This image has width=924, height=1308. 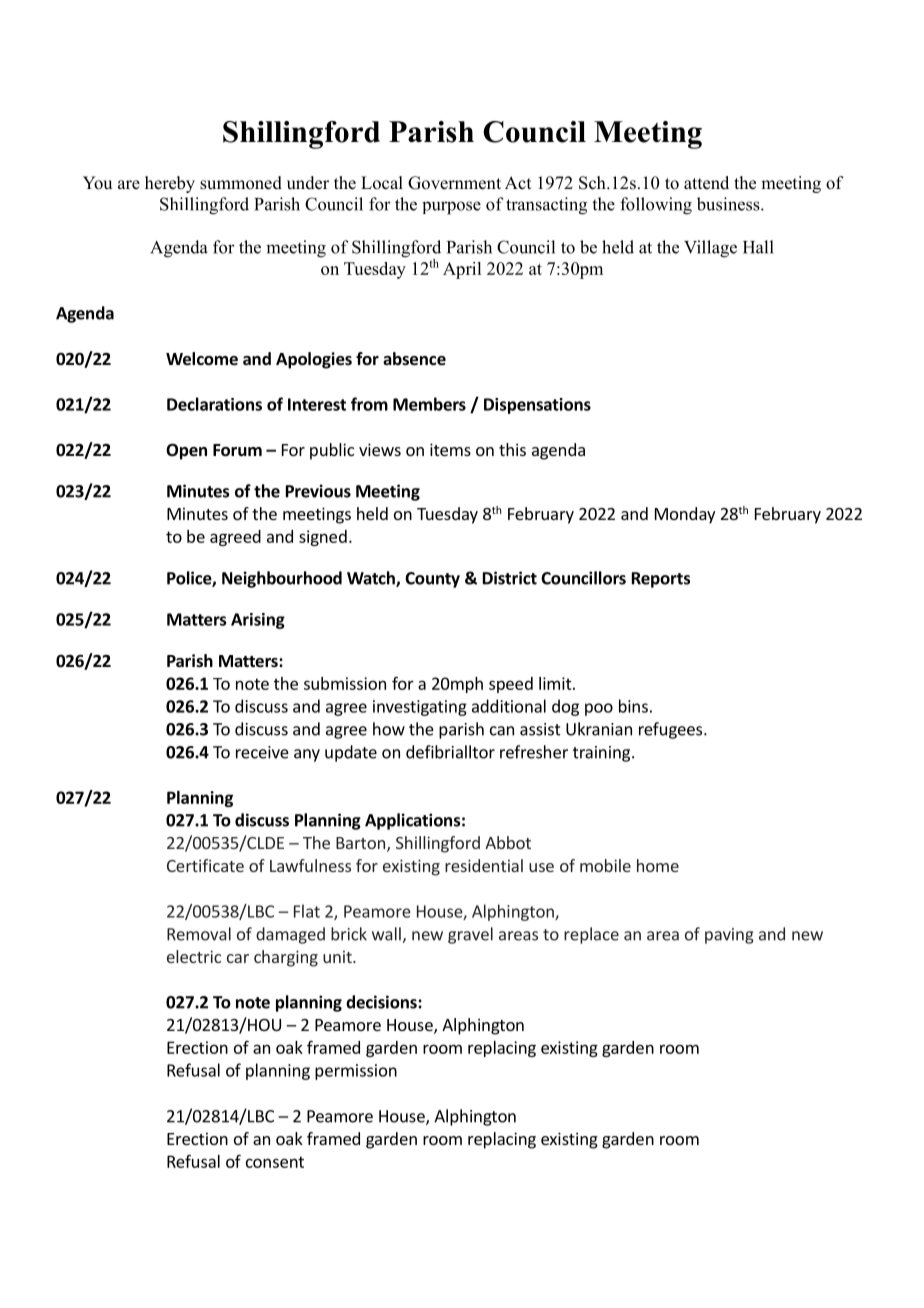 What do you see at coordinates (170, 184) in the image?
I see `hereby` at bounding box center [170, 184].
